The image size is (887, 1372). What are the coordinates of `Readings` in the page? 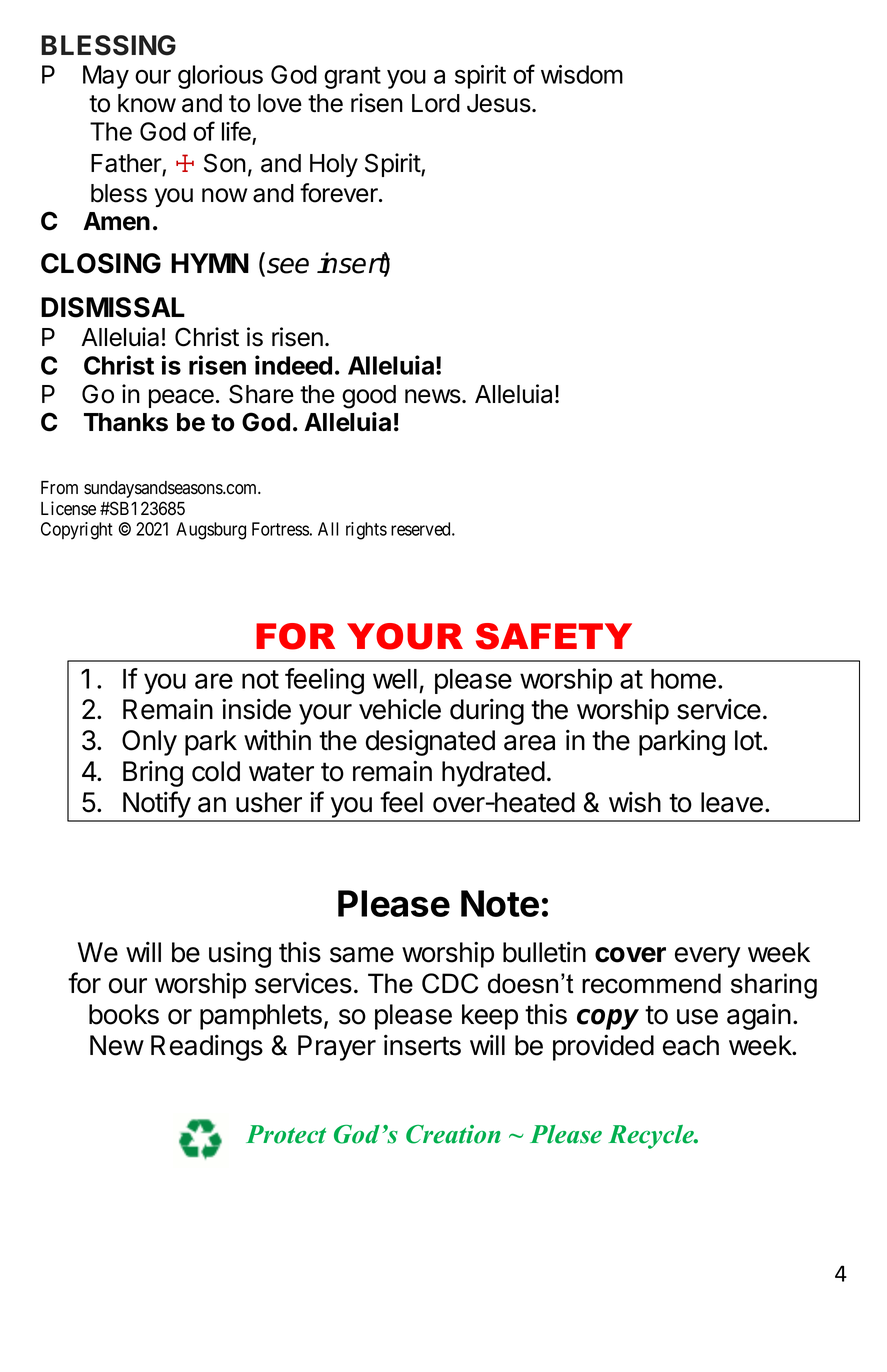 It's located at (207, 1048).
